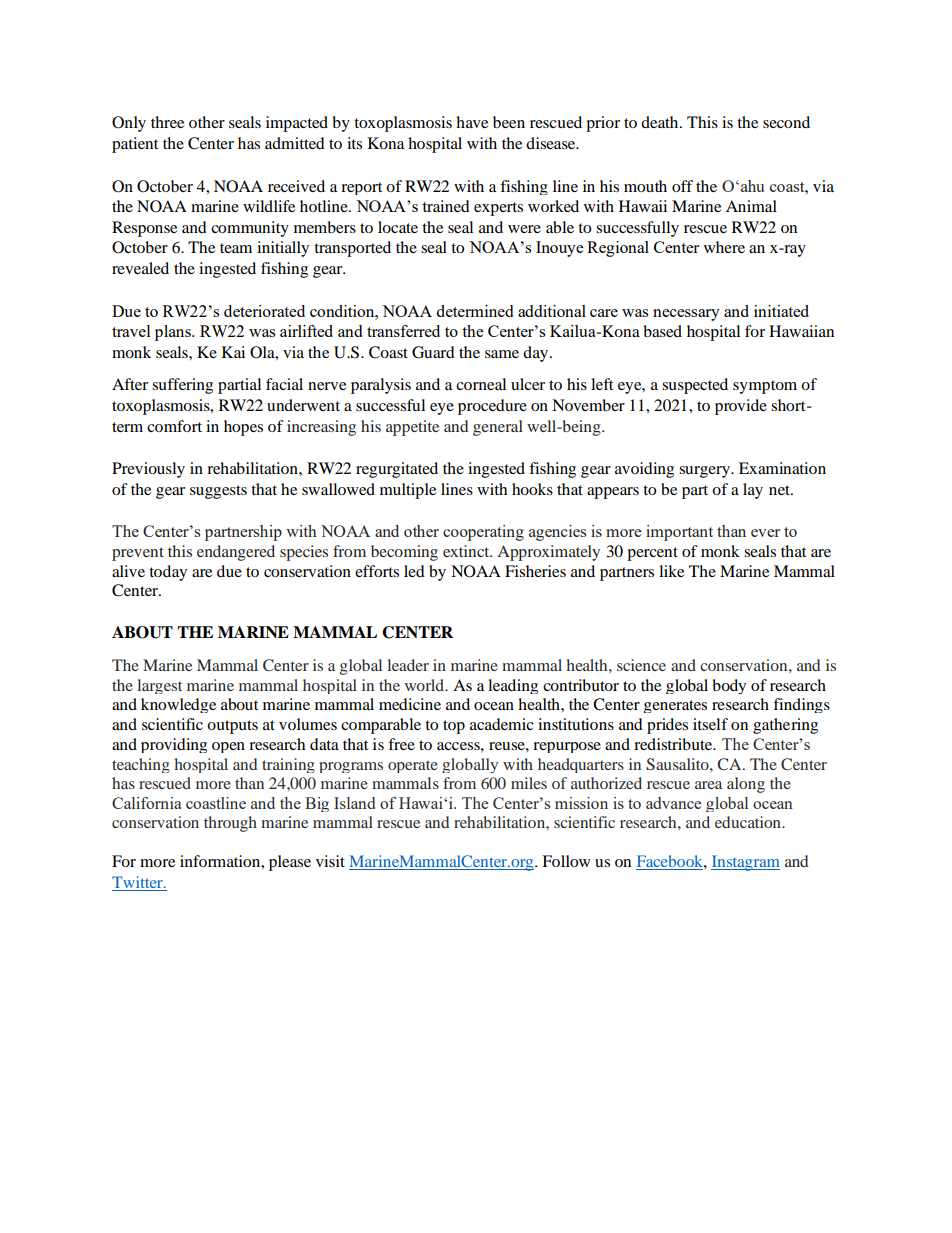 This screenshot has width=952, height=1233. I want to click on three, so click(167, 122).
